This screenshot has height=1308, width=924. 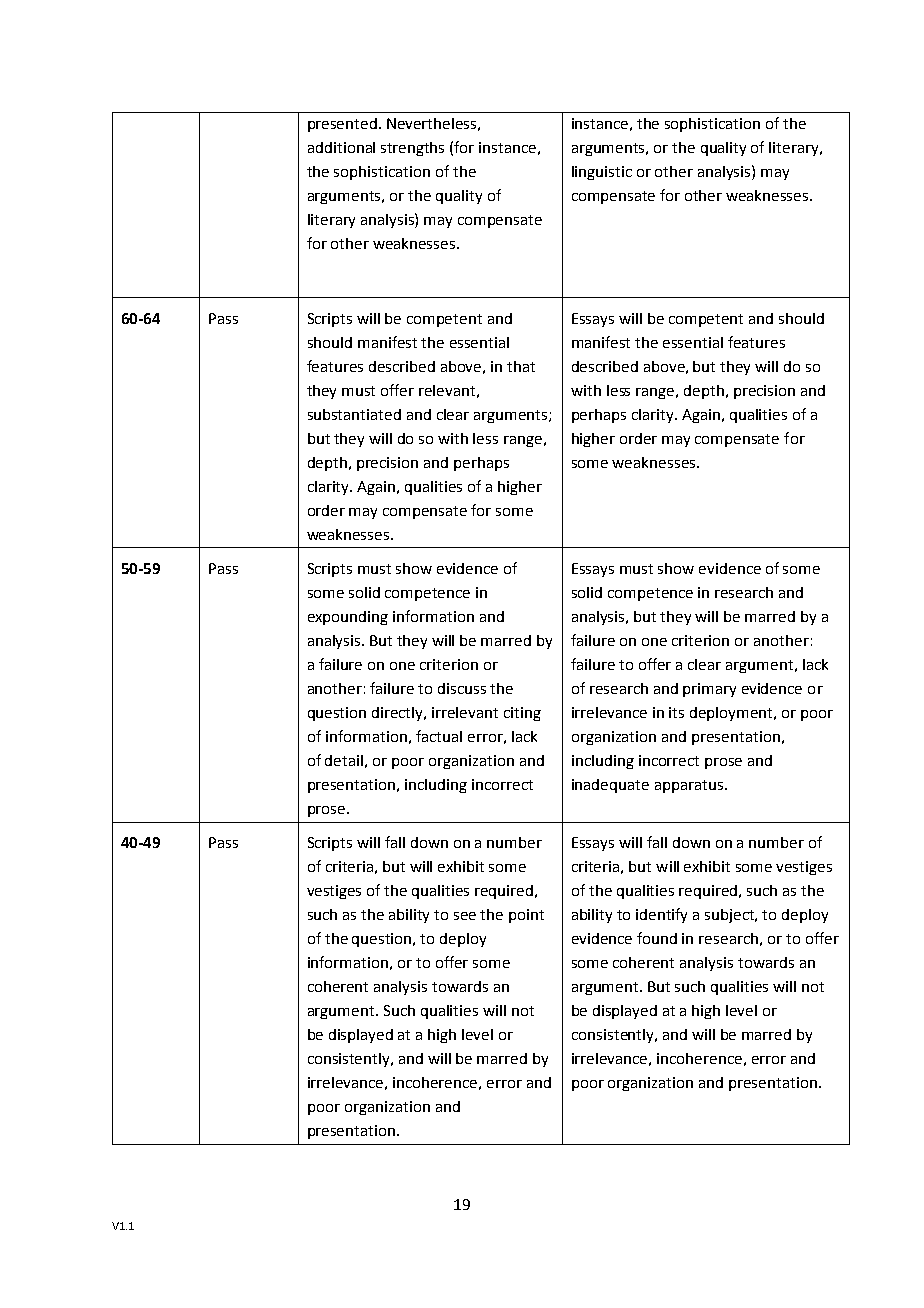 What do you see at coordinates (602, 173) in the screenshot?
I see `linguistic` at bounding box center [602, 173].
